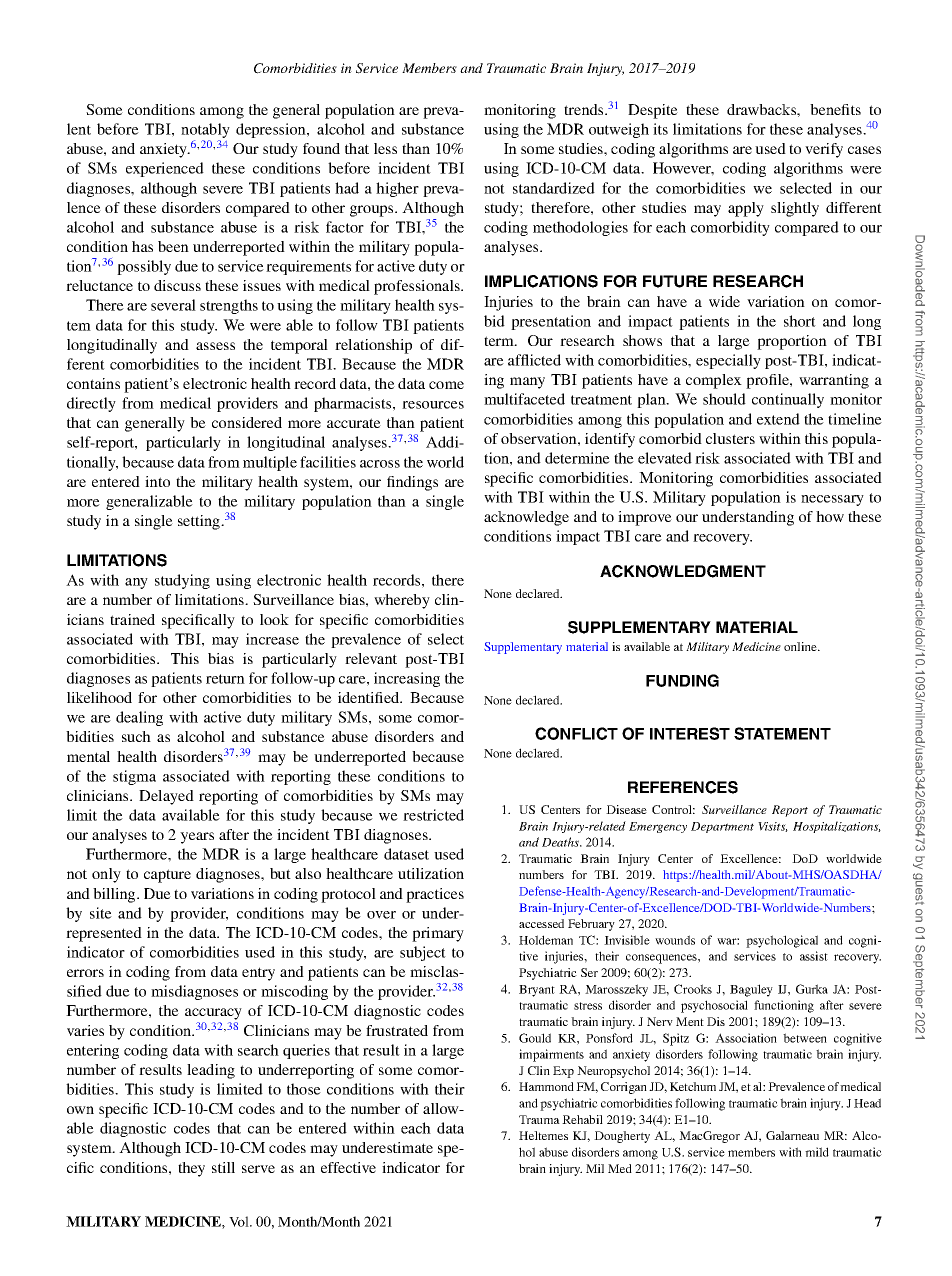 The image size is (952, 1276). Describe the element at coordinates (191, 1169) in the screenshot. I see `they` at that location.
